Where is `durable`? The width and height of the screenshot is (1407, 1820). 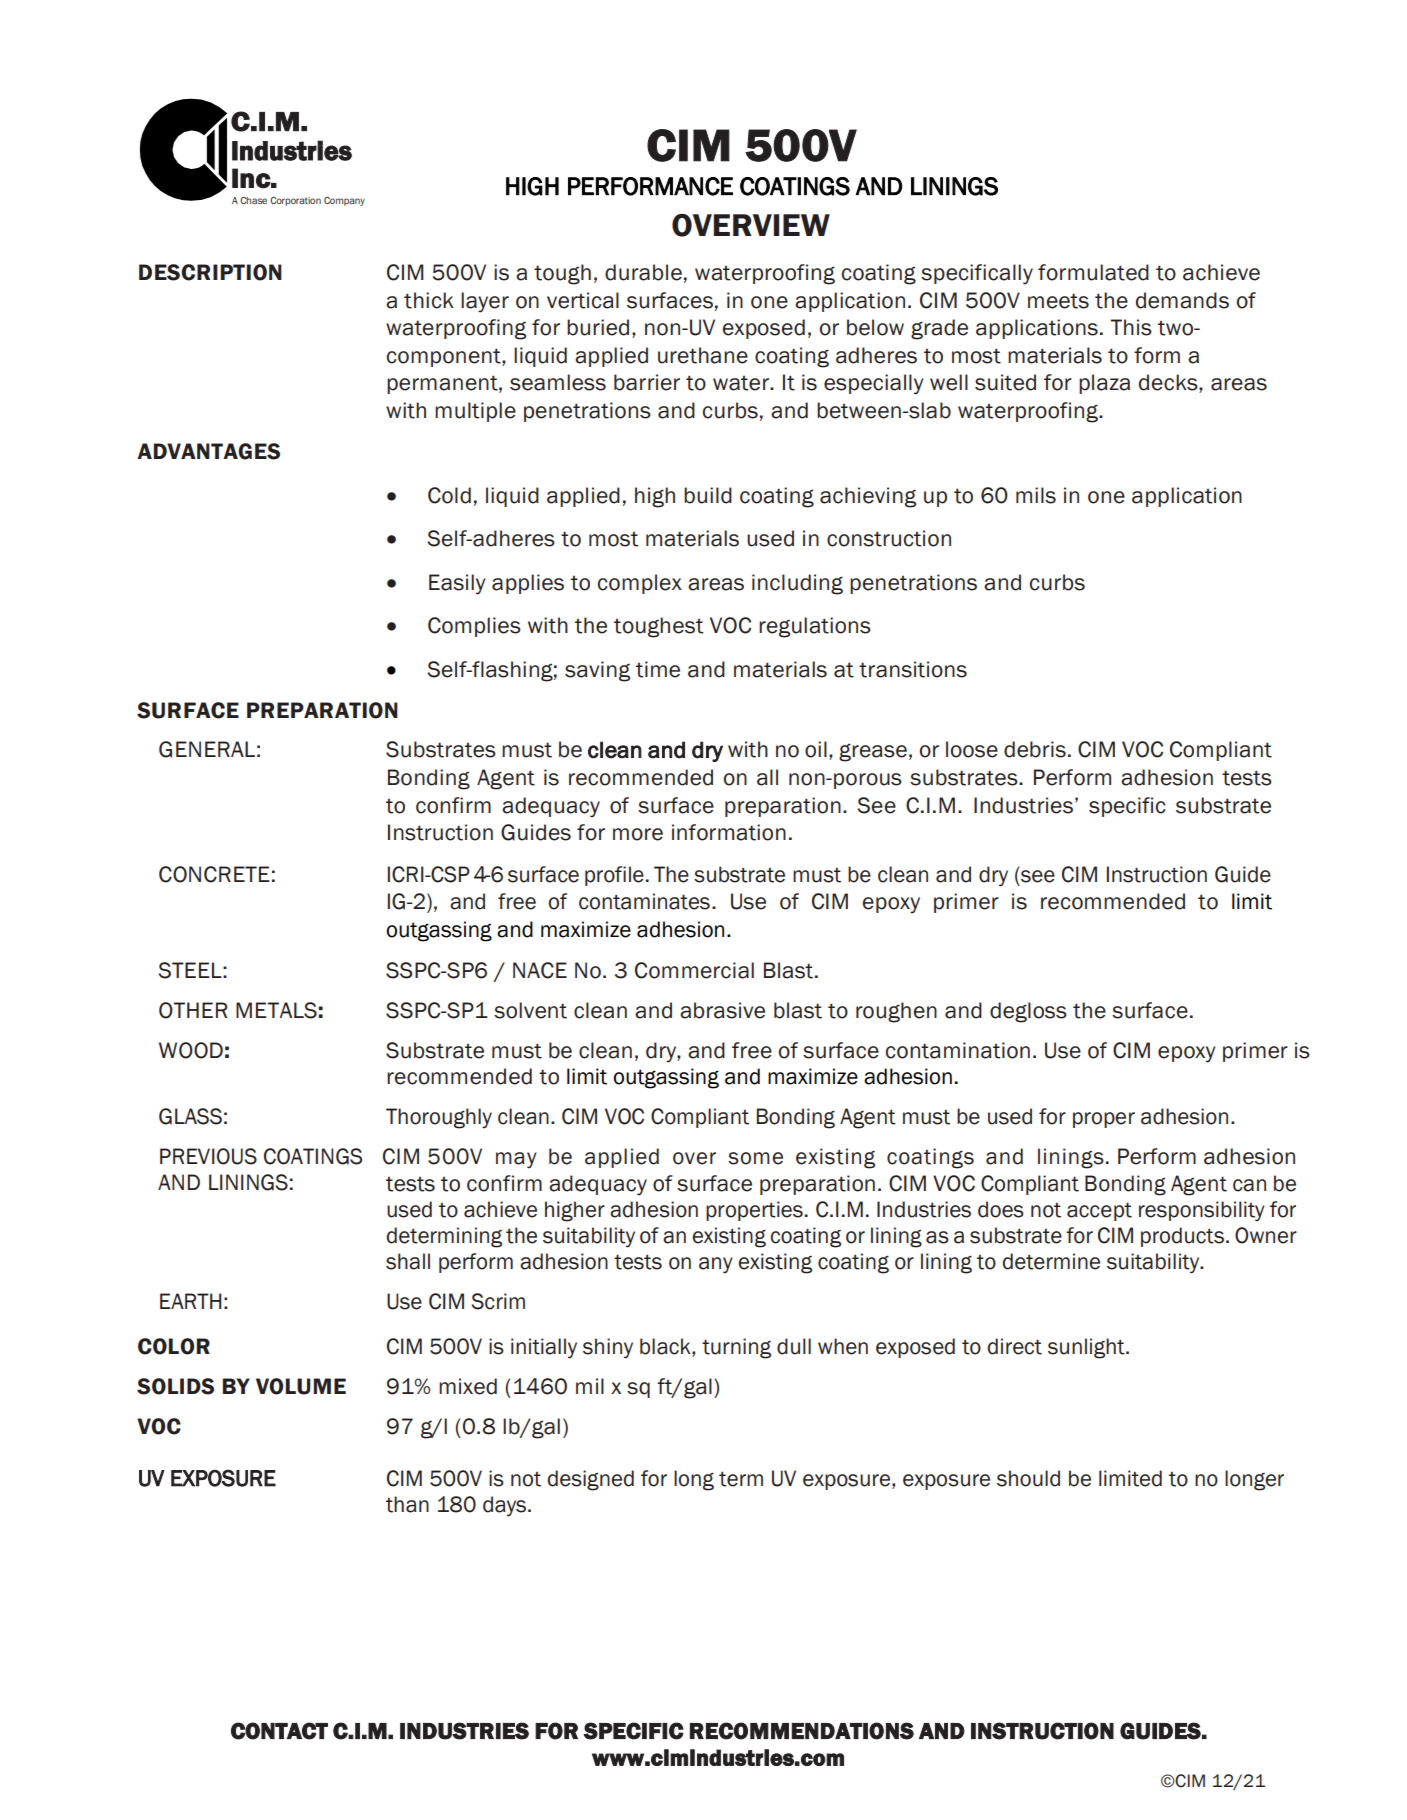 durable is located at coordinates (643, 272).
